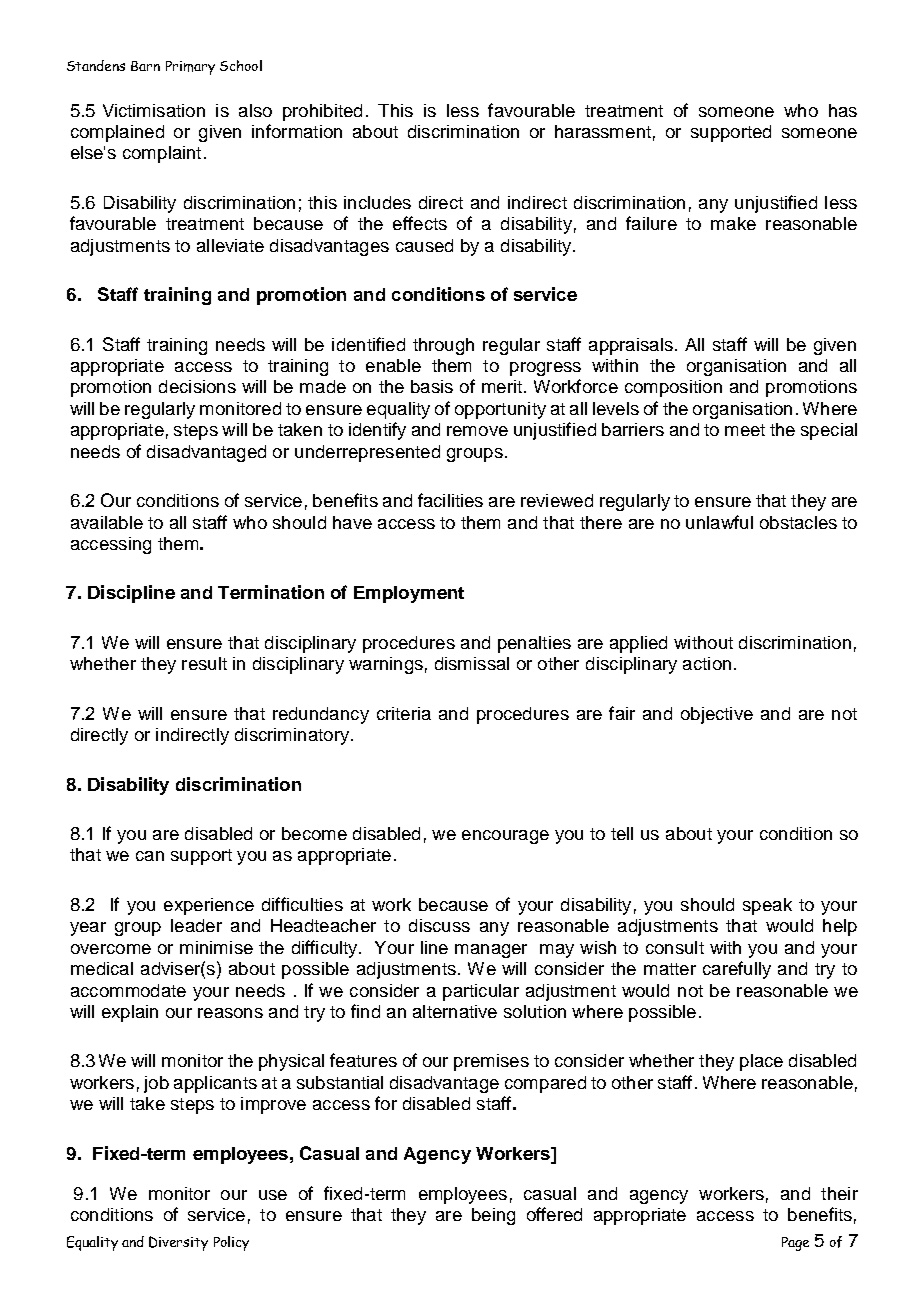 Image resolution: width=924 pixels, height=1308 pixels. Describe the element at coordinates (197, 386) in the screenshot. I see `decisions` at that location.
